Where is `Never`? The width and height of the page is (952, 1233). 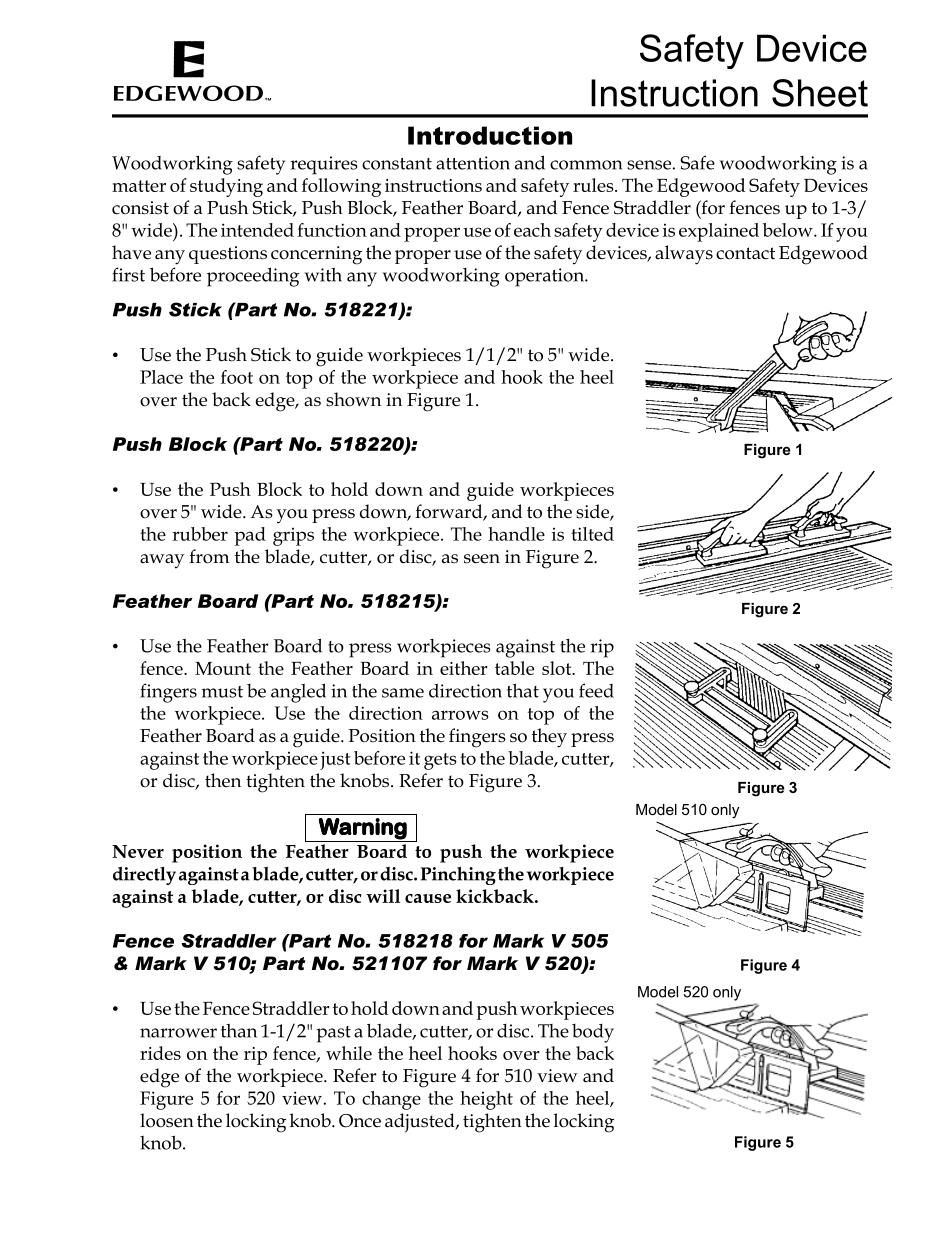
Never is located at coordinates (138, 851).
